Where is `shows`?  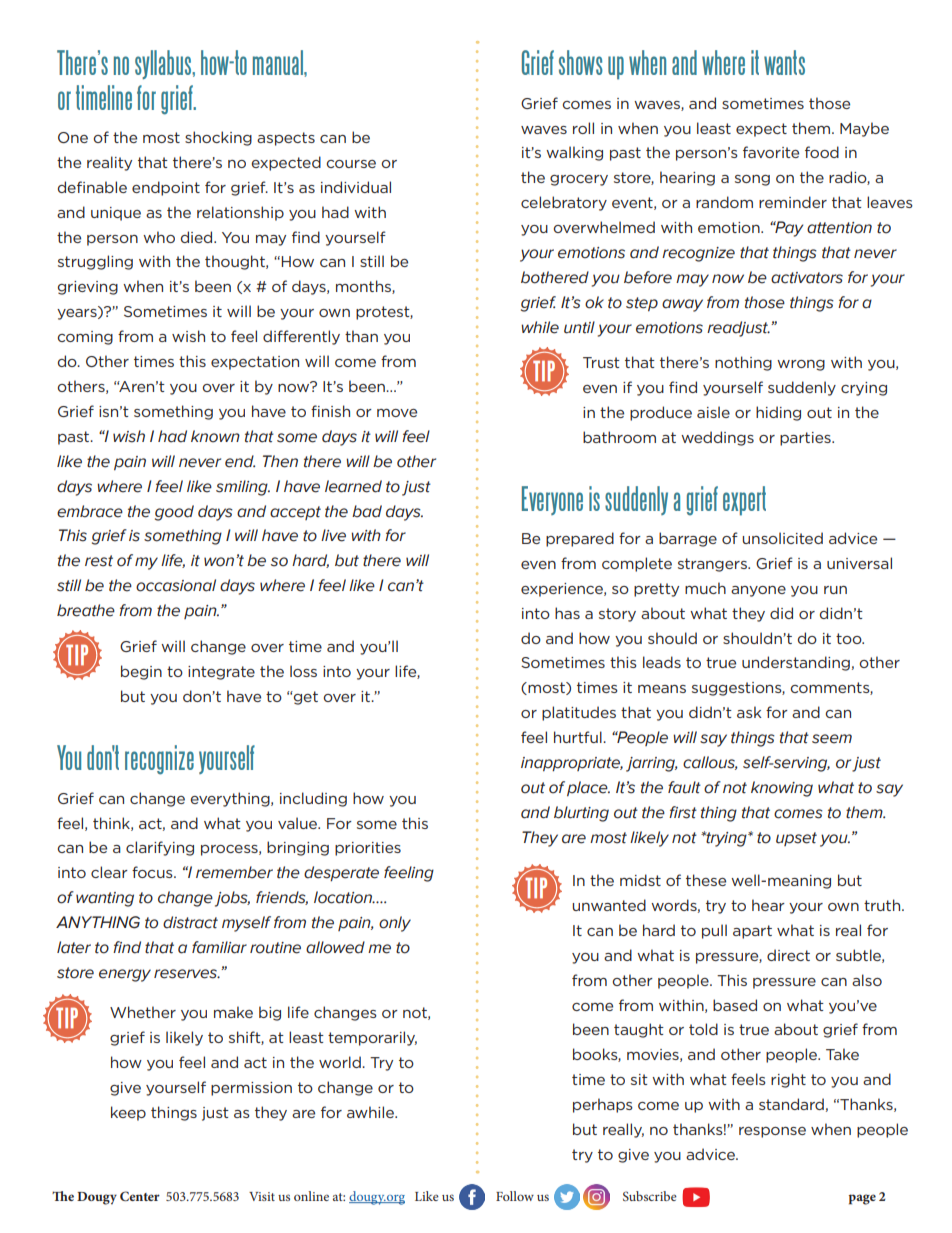 shows is located at coordinates (581, 62).
